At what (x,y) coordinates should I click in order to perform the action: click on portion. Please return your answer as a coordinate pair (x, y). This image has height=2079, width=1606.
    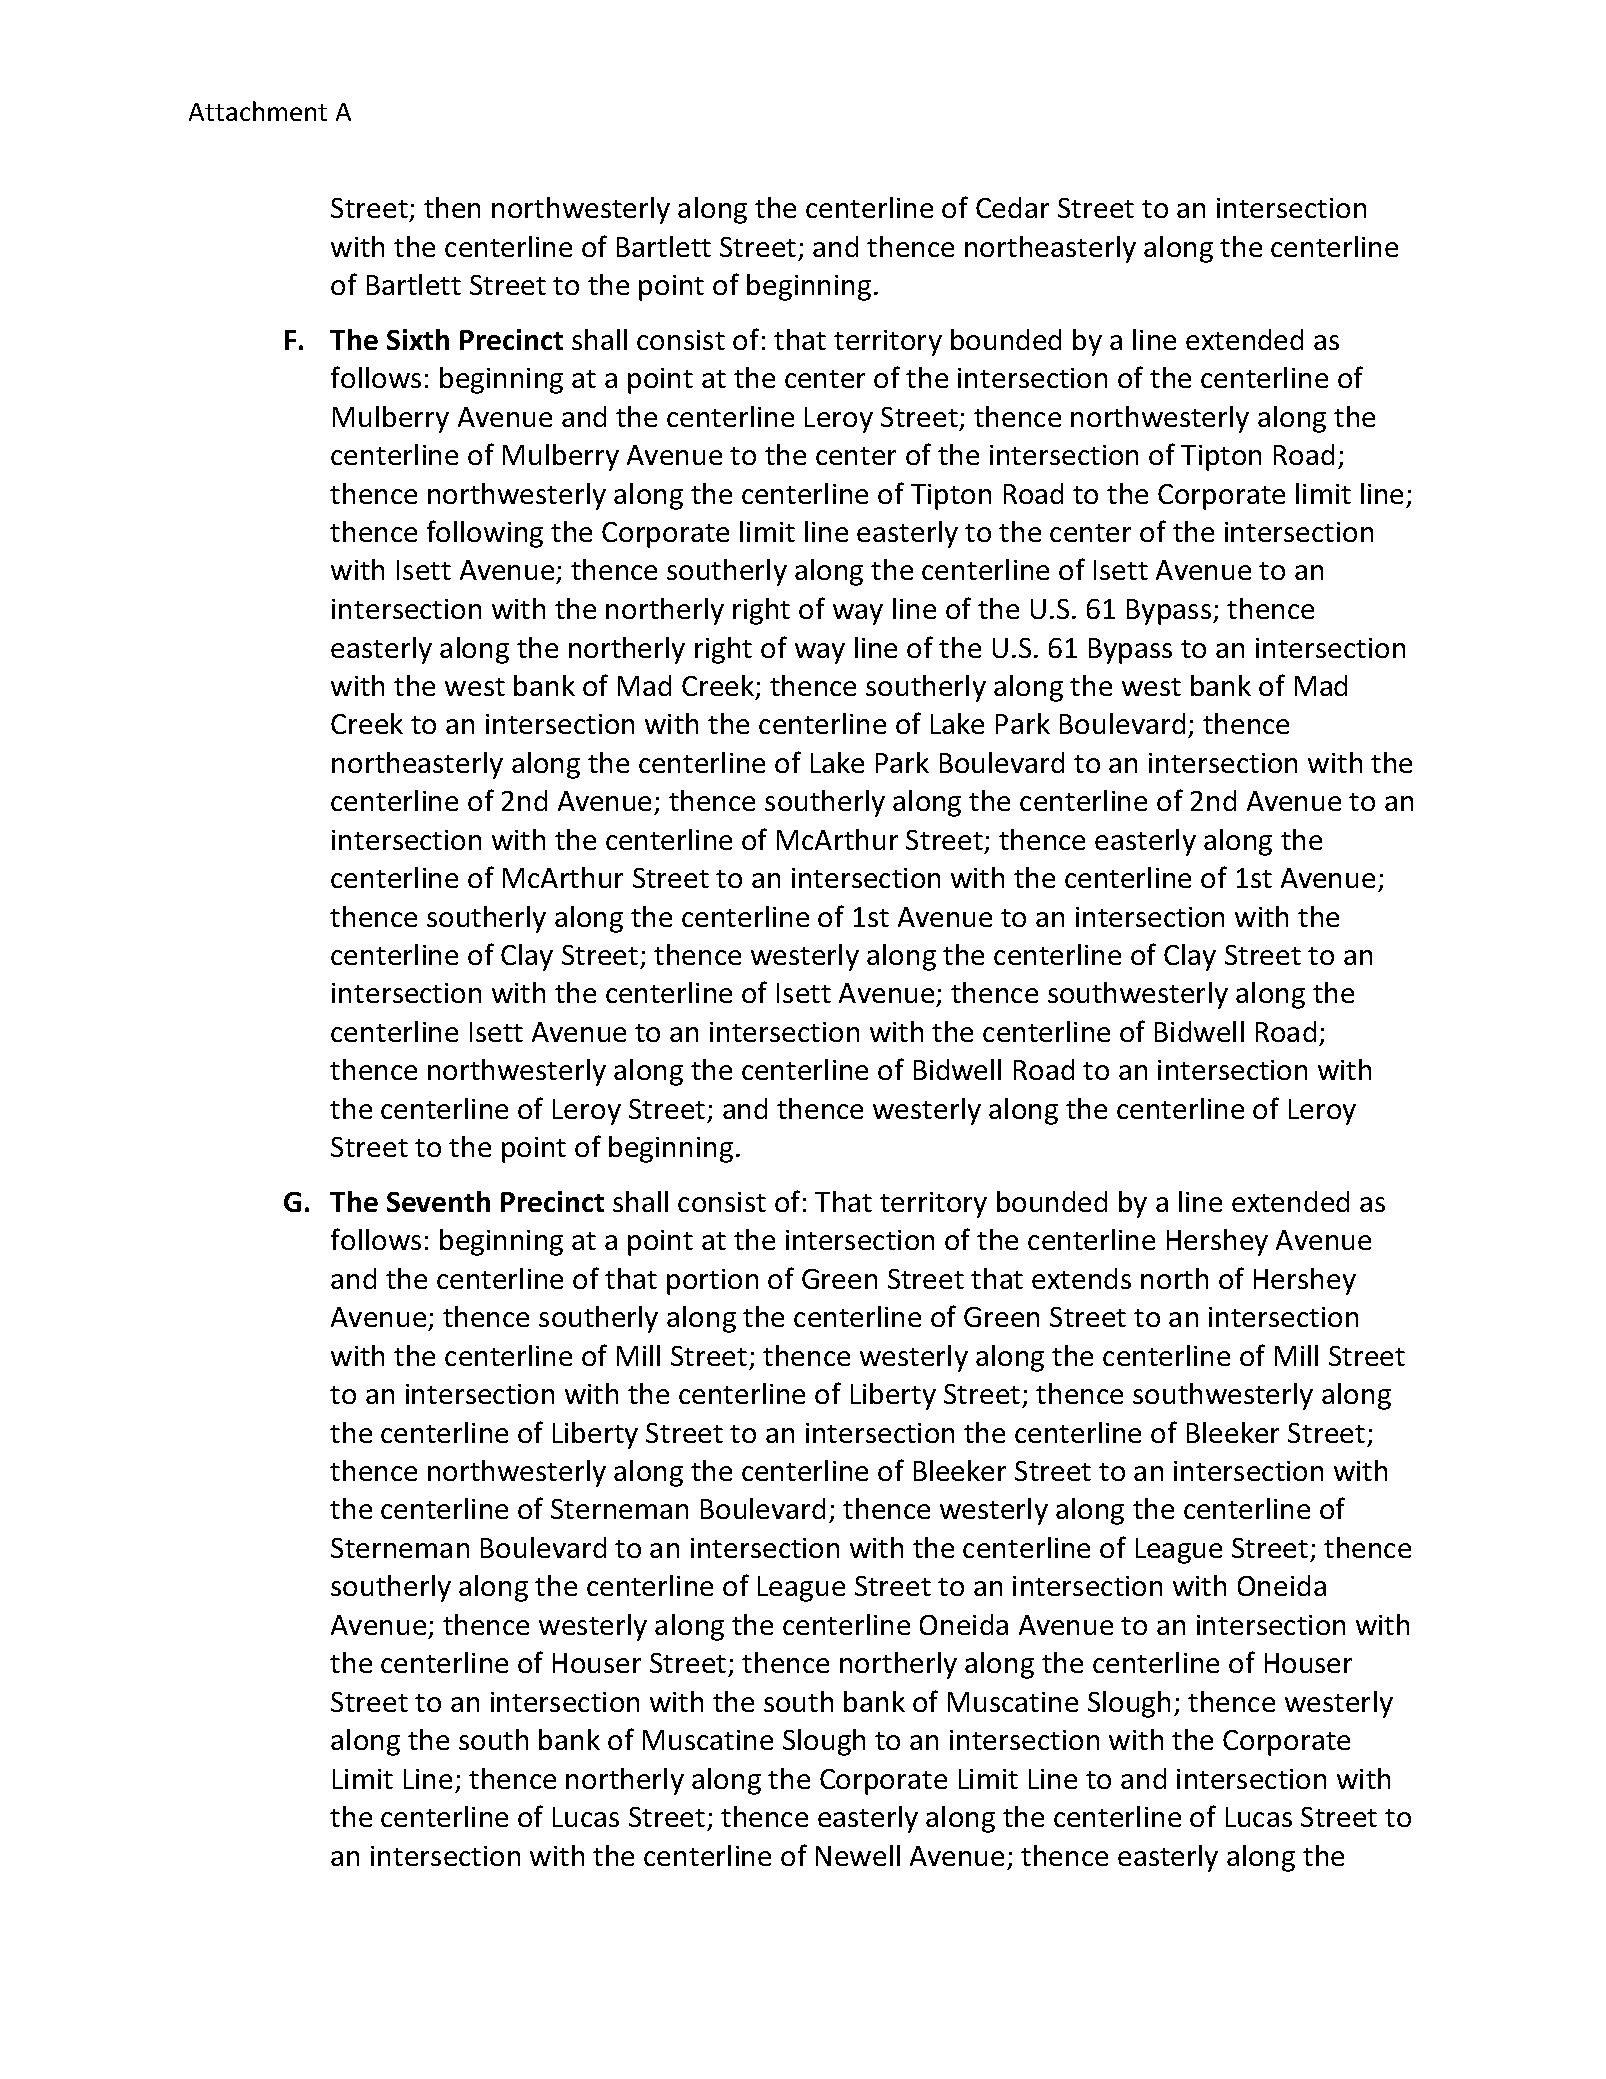
    Looking at the image, I should click on (712, 1282).
